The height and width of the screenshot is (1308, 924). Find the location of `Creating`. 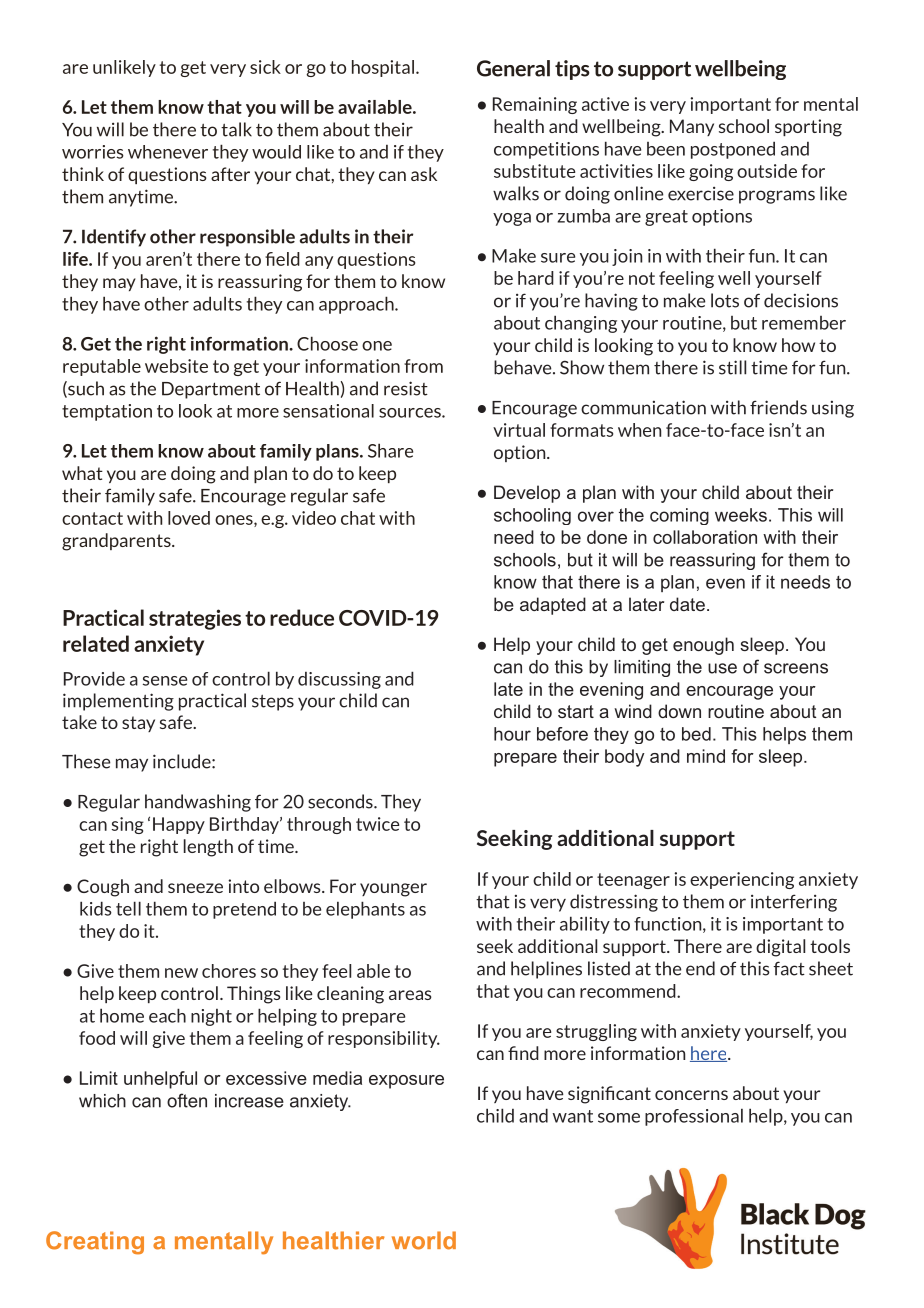

Creating is located at coordinates (95, 1243).
